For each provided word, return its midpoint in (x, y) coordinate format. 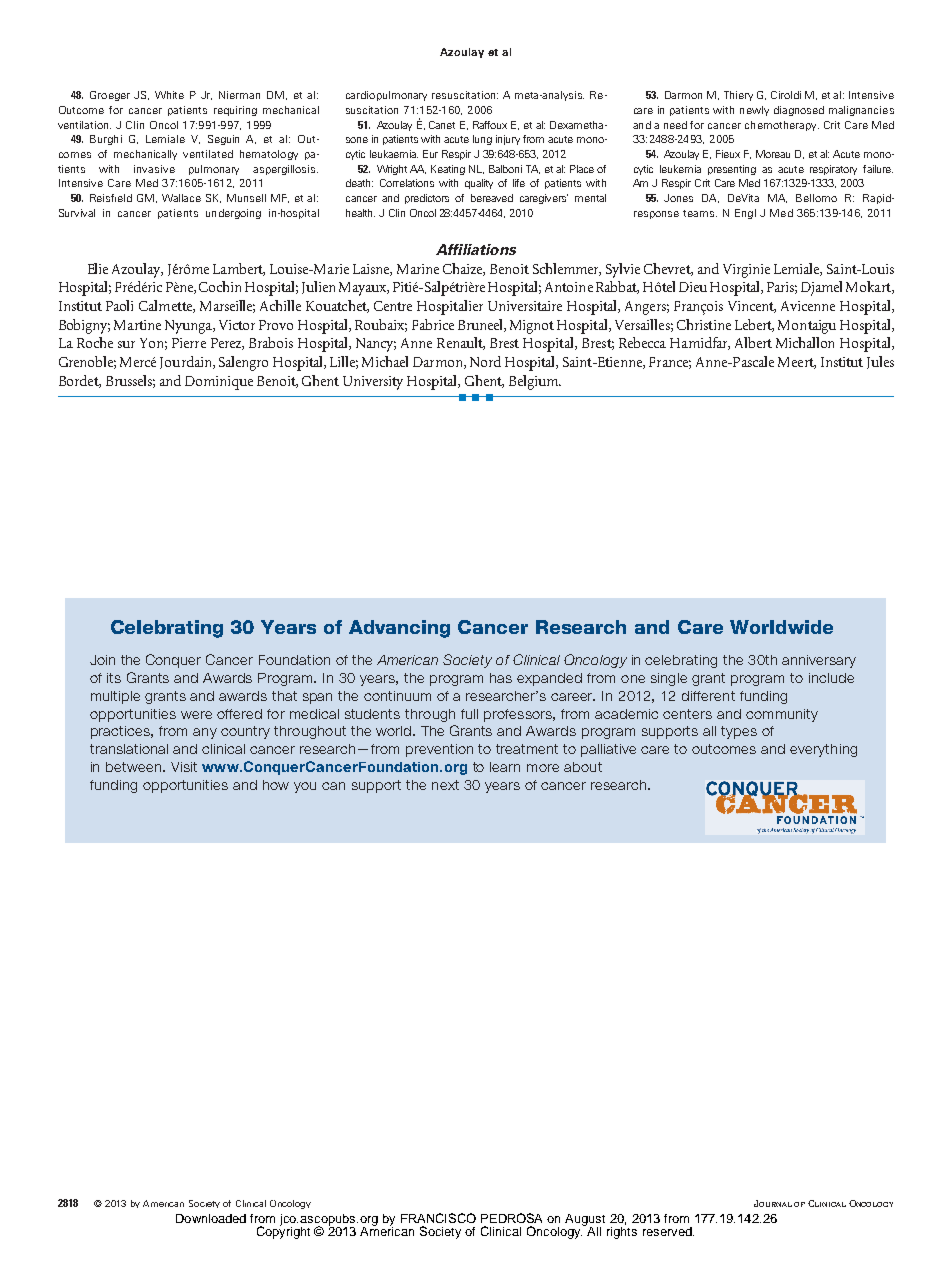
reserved (668, 1231)
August (585, 1221)
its (114, 678)
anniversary (819, 661)
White (169, 95)
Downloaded (211, 1218)
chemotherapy (782, 126)
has (501, 678)
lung (482, 140)
